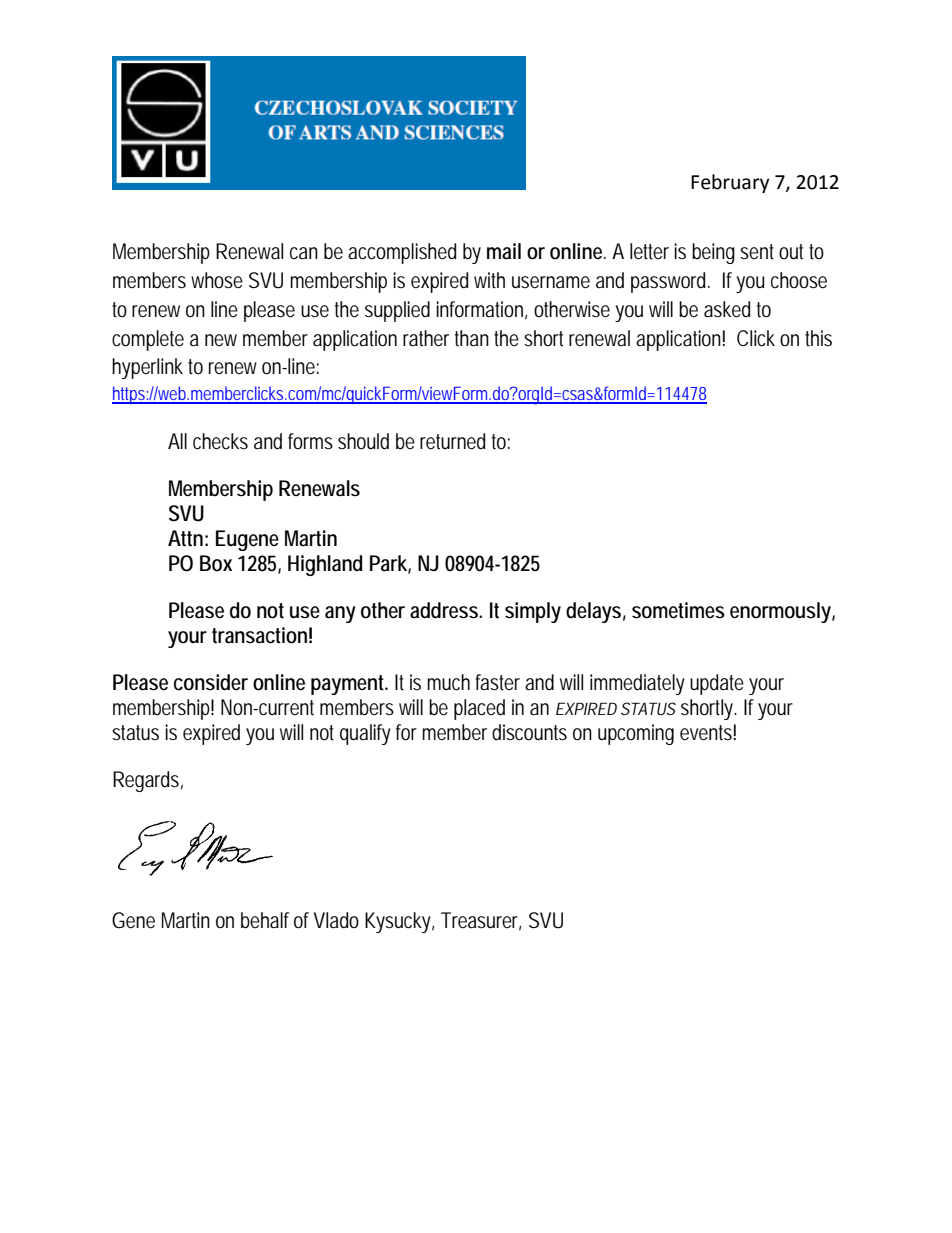  Describe the element at coordinates (730, 183) in the screenshot. I see `February` at that location.
